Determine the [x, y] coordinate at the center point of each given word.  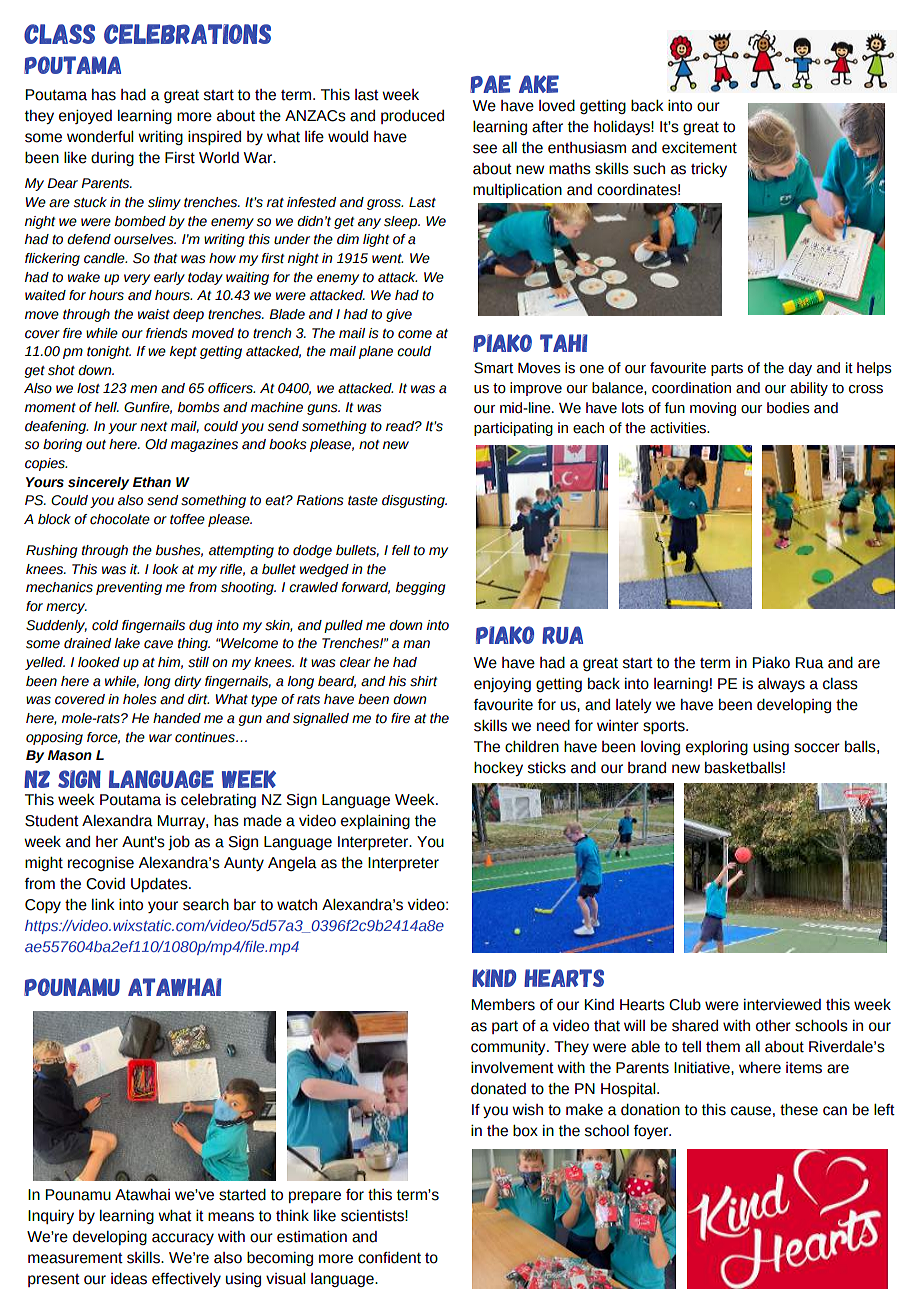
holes [140, 699]
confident [389, 1258]
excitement [699, 148]
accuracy [183, 1239]
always [781, 685]
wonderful [100, 137]
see [485, 149]
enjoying [502, 685]
